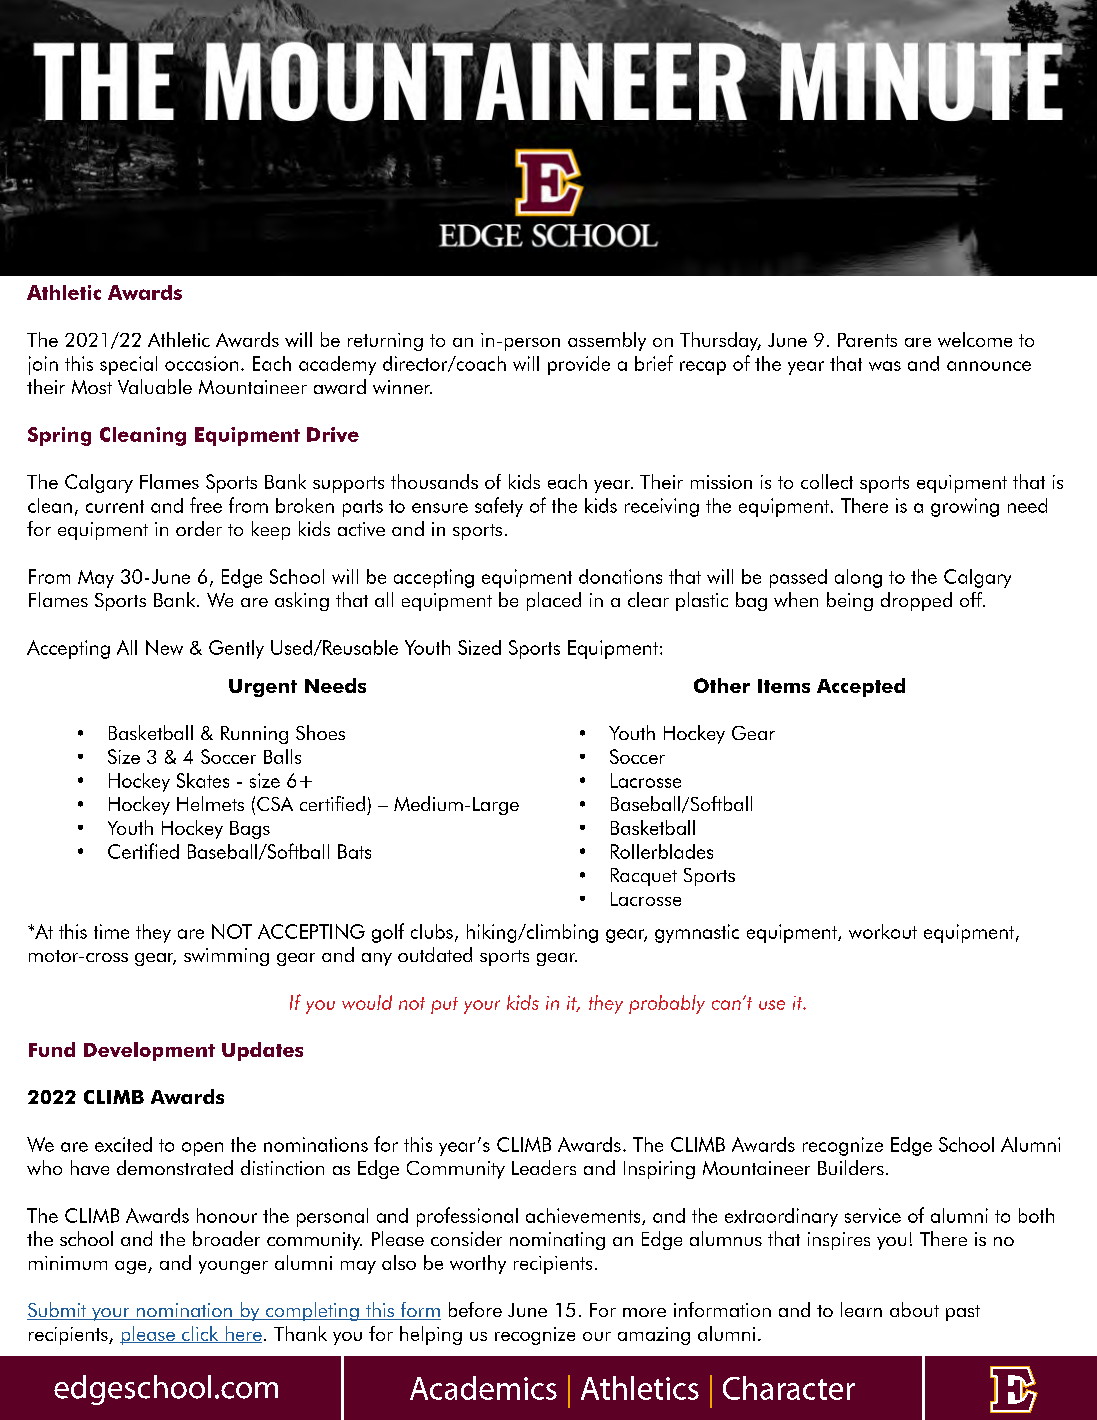 This image has width=1097, height=1420. I want to click on Bags, so click(250, 830).
